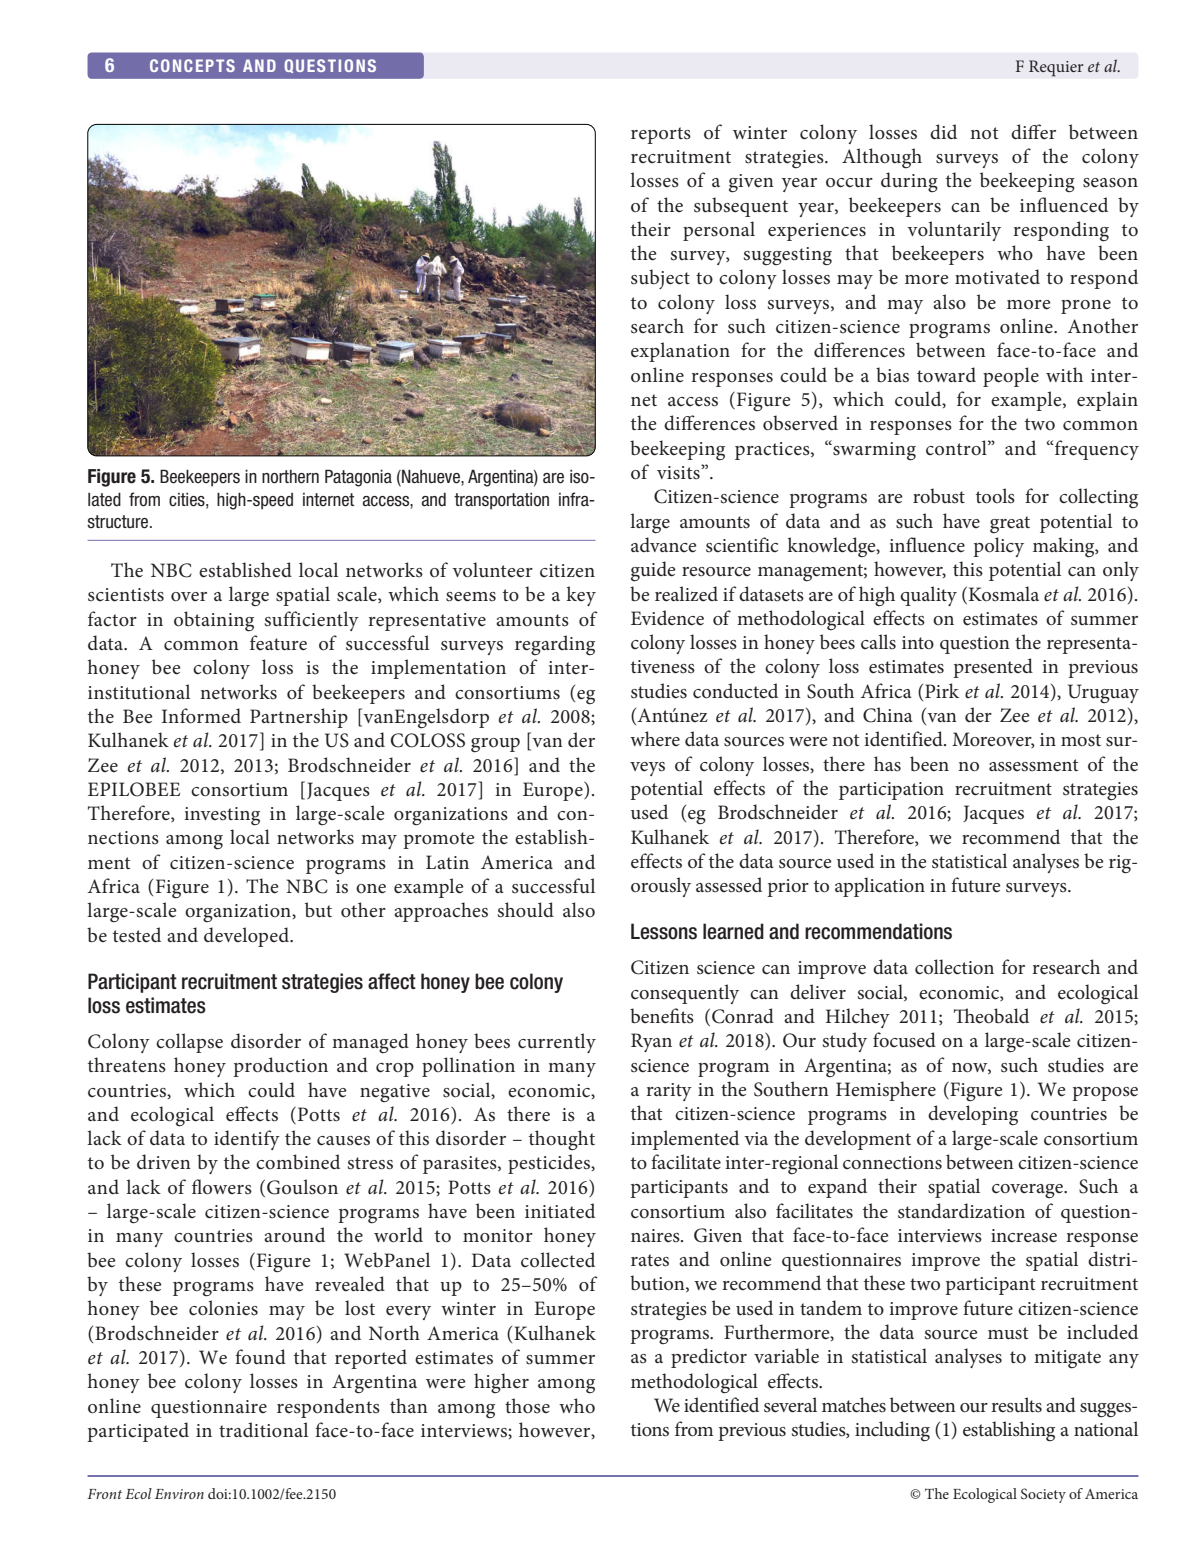 The image size is (1191, 1541). What do you see at coordinates (719, 231) in the screenshot?
I see `personal` at bounding box center [719, 231].
